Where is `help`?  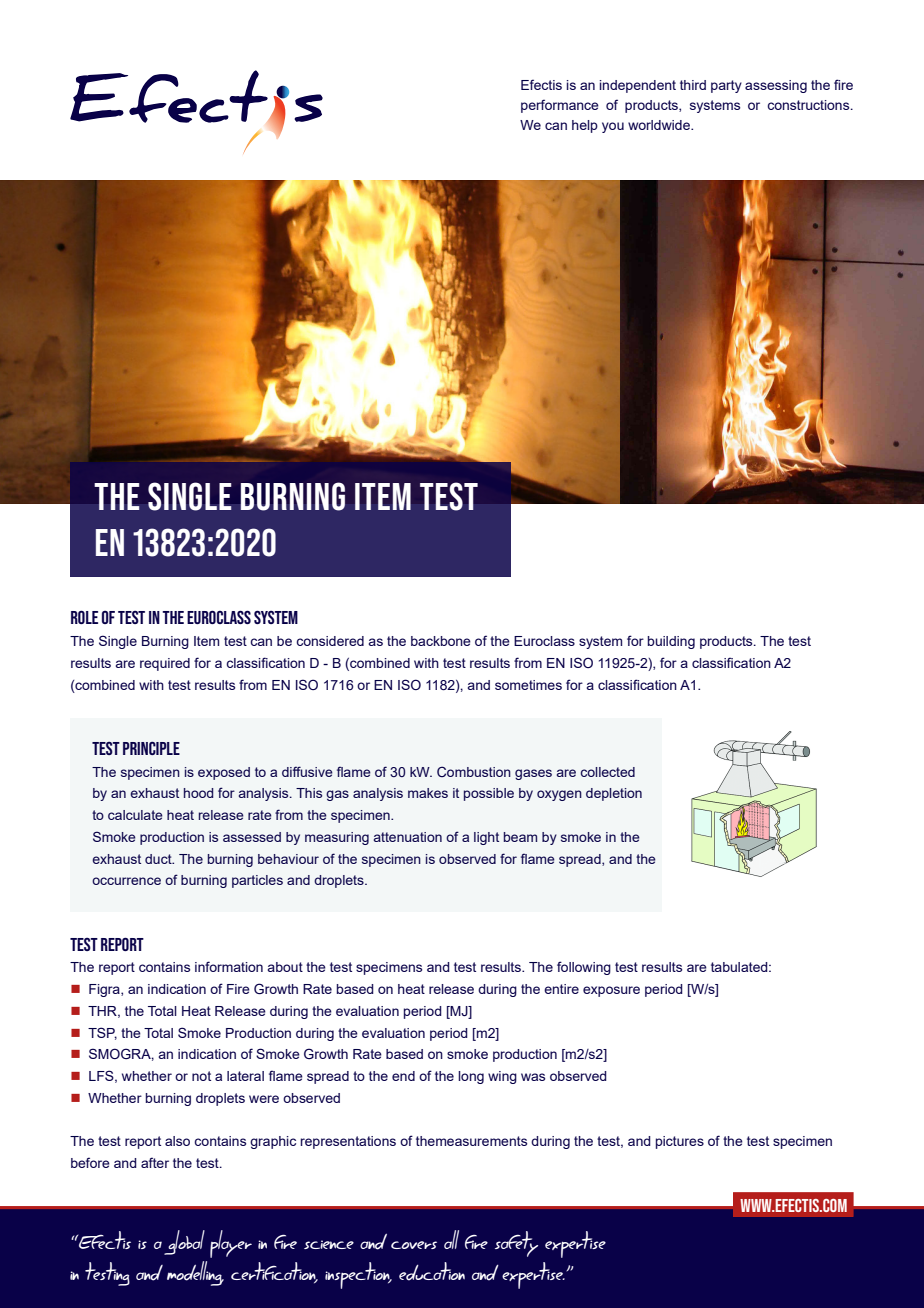 help is located at coordinates (585, 126).
